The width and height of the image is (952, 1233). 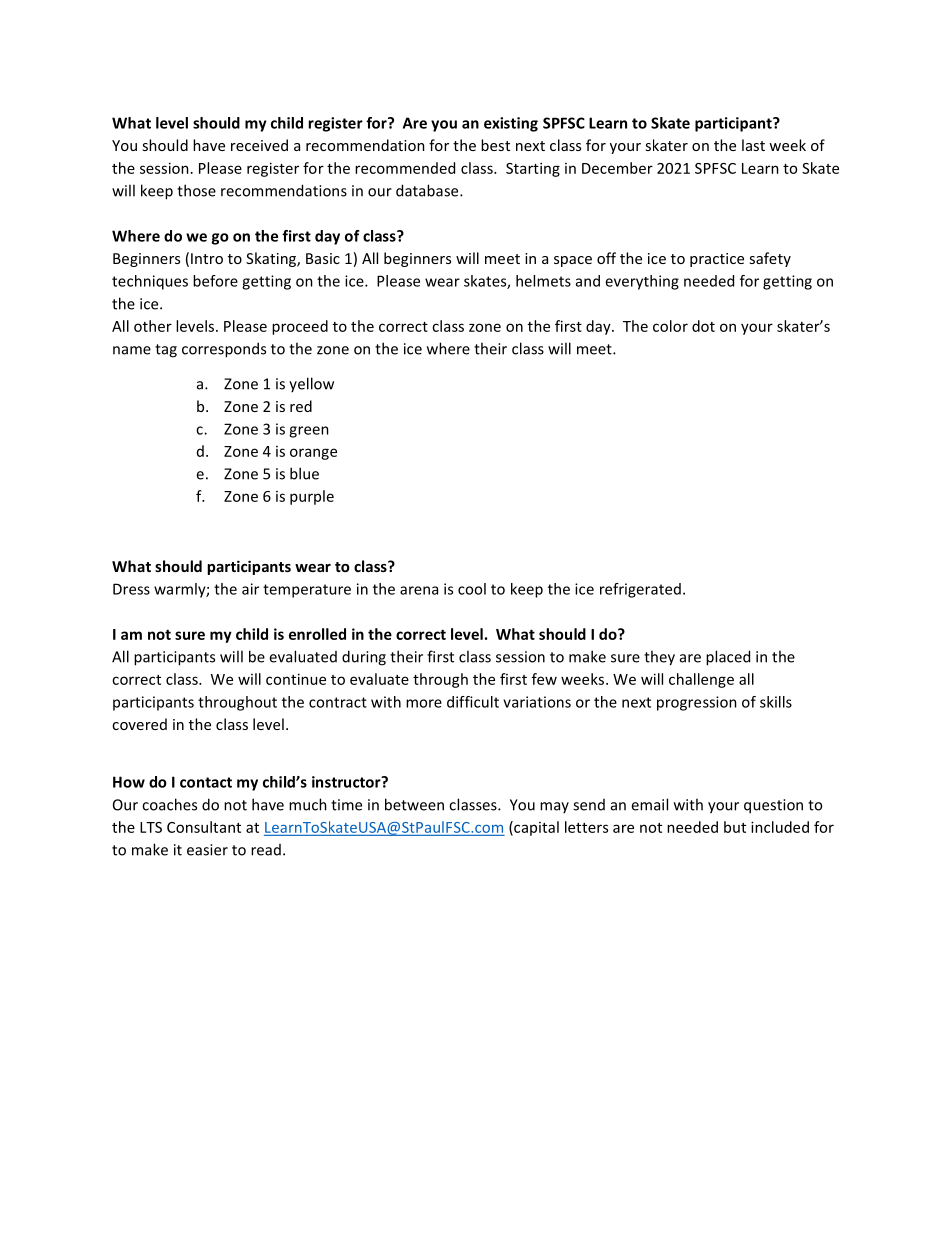 What do you see at coordinates (312, 497) in the image?
I see `purple` at bounding box center [312, 497].
